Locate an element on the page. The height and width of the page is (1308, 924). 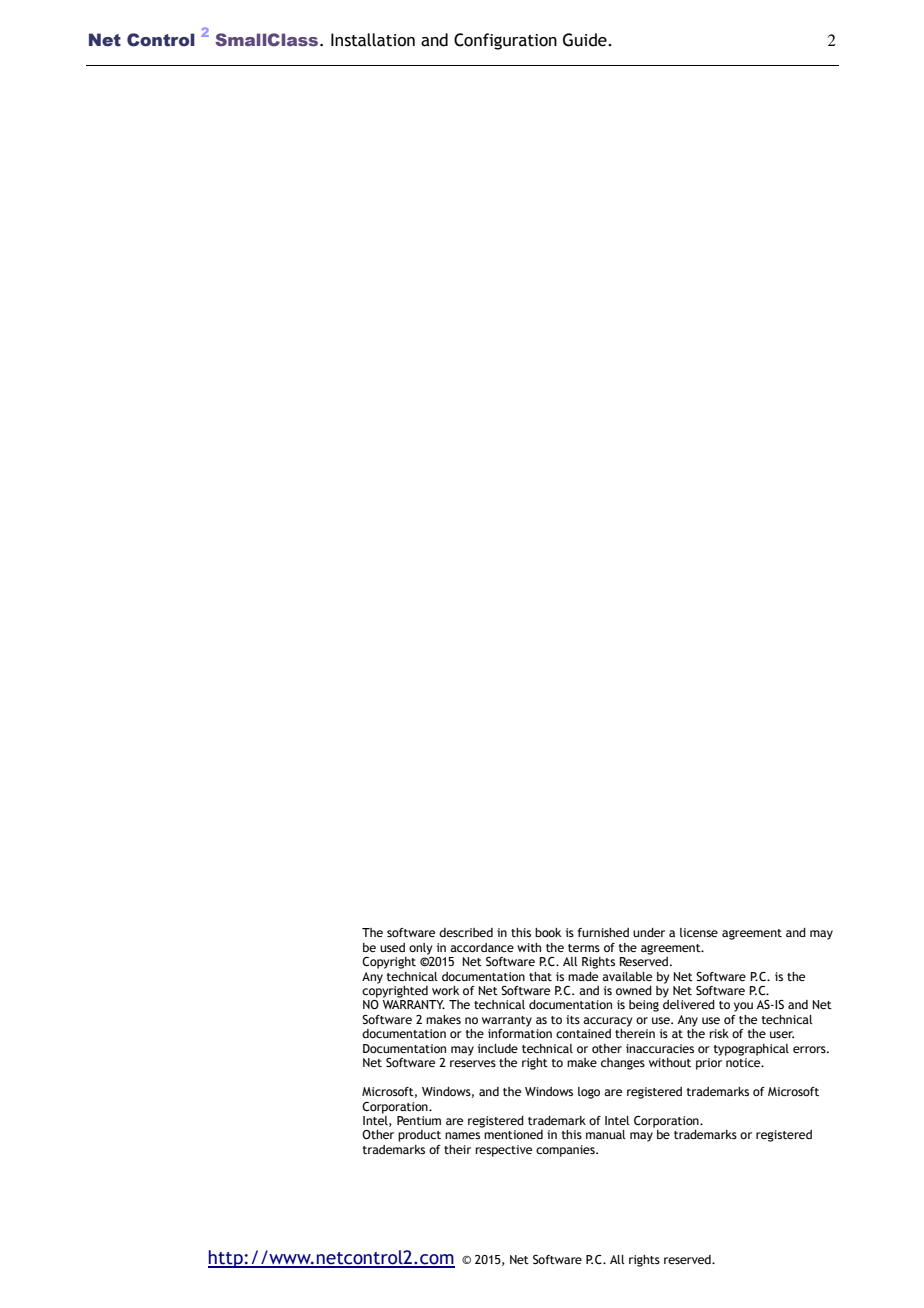
logo is located at coordinates (589, 1093).
